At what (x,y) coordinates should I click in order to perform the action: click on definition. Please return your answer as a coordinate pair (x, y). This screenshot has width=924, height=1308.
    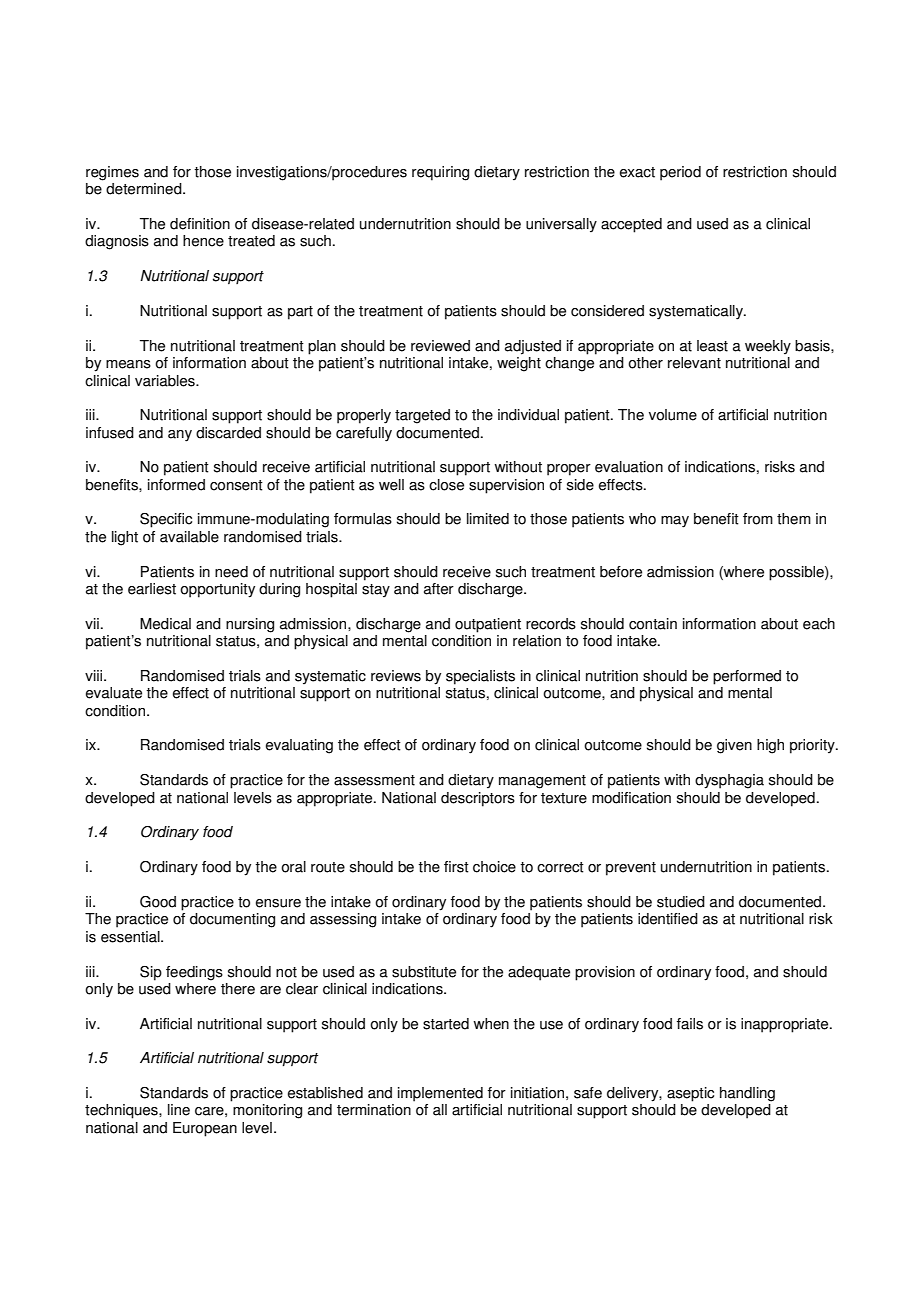
    Looking at the image, I should click on (200, 224).
